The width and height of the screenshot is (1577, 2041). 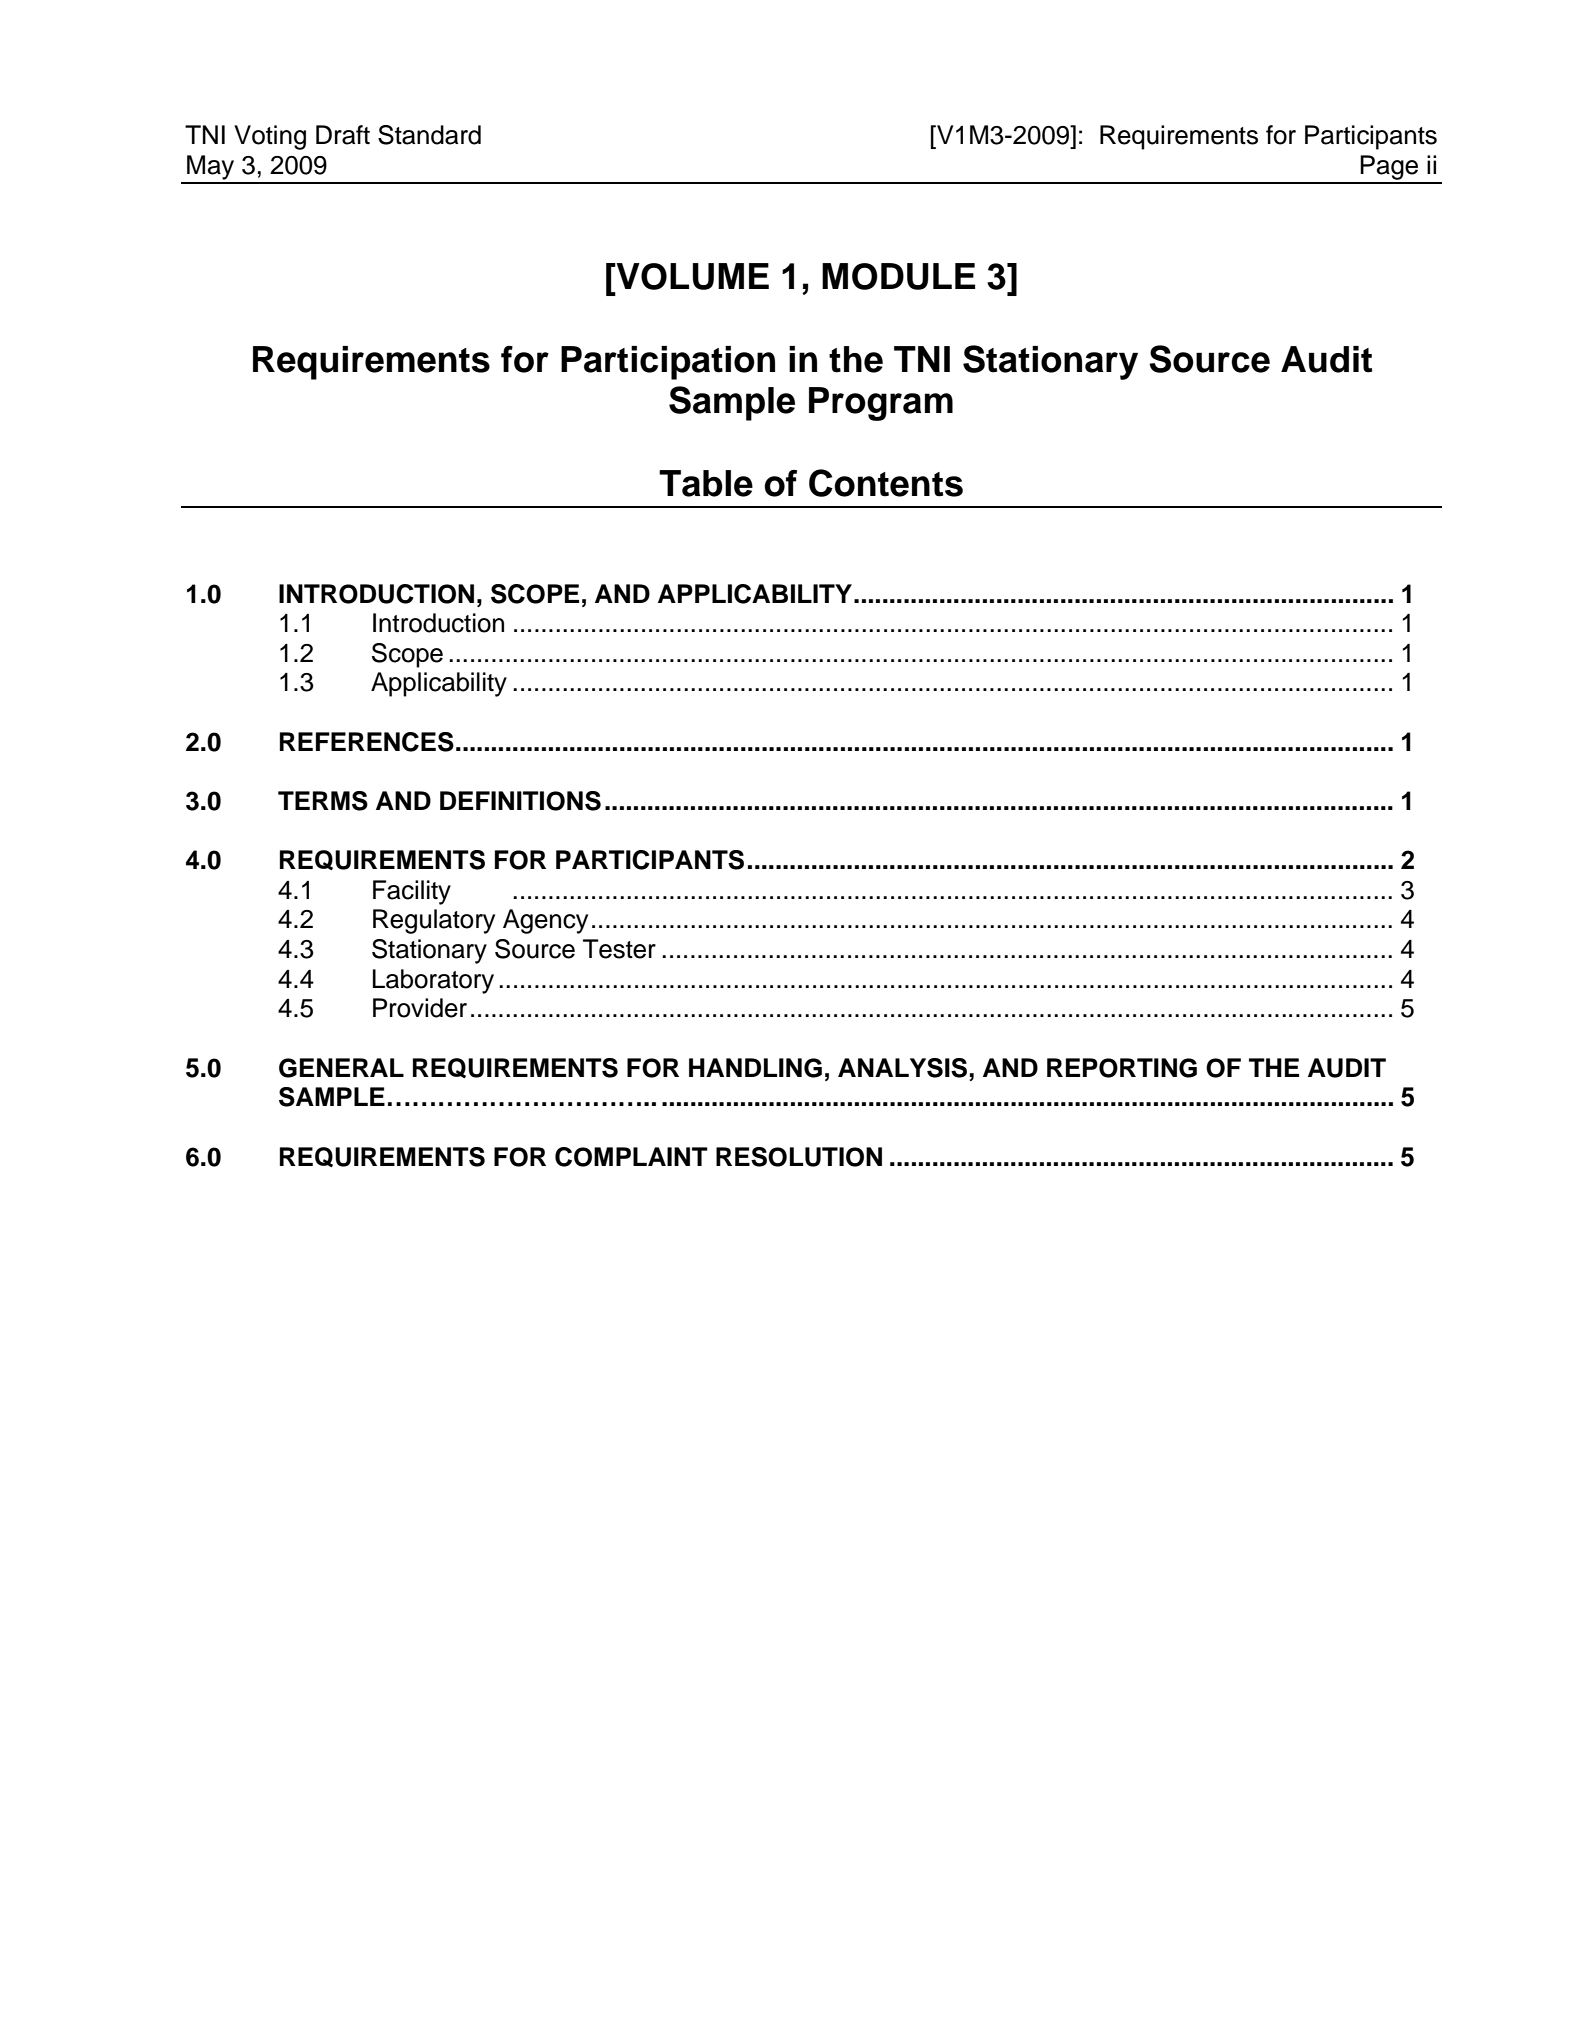 What do you see at coordinates (343, 135) in the screenshot?
I see `Draft` at bounding box center [343, 135].
